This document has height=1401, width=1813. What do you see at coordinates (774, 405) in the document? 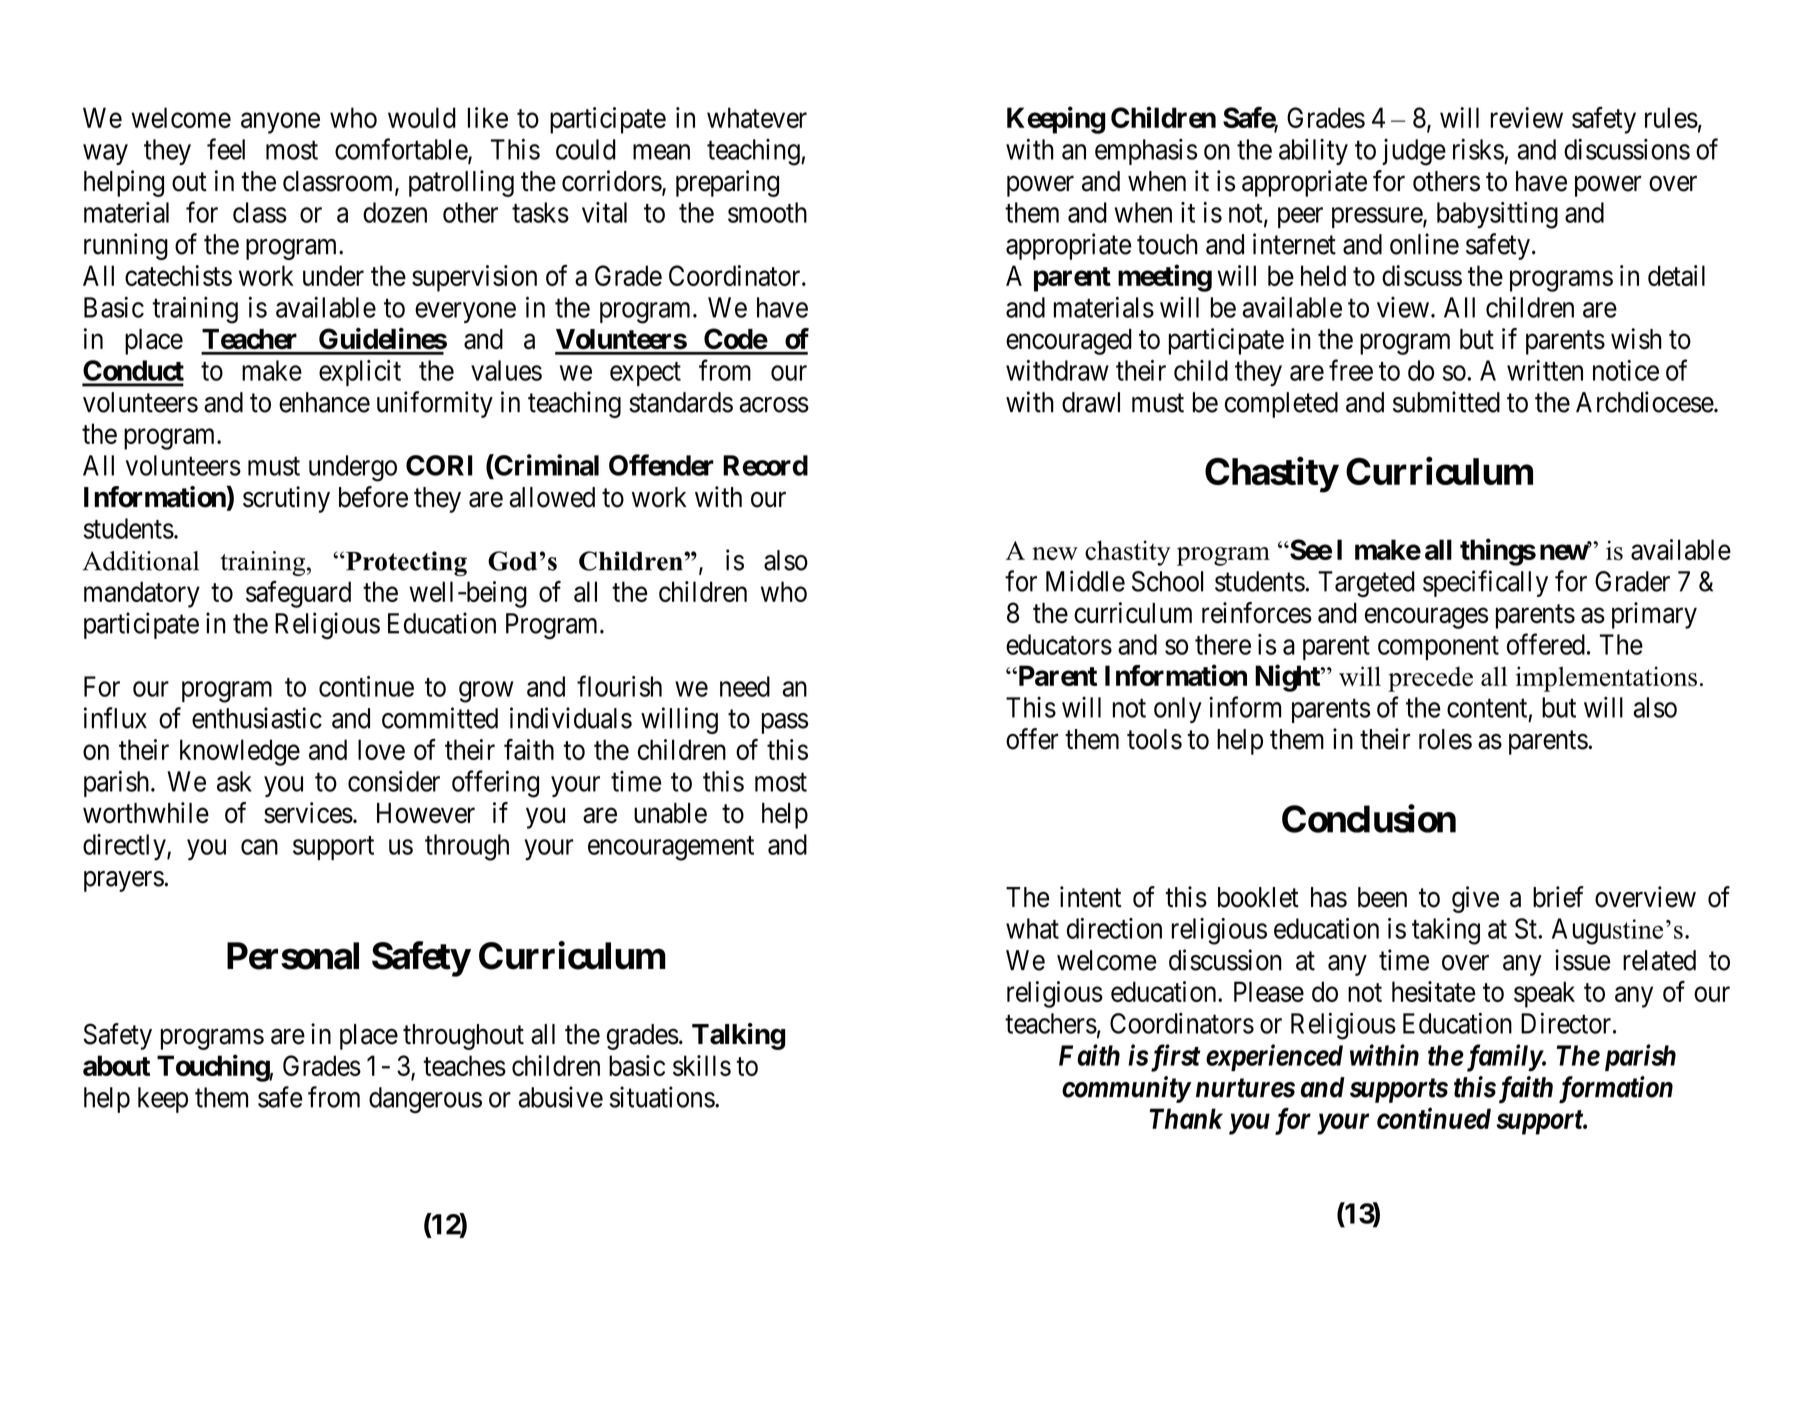
I see `across` at bounding box center [774, 405].
